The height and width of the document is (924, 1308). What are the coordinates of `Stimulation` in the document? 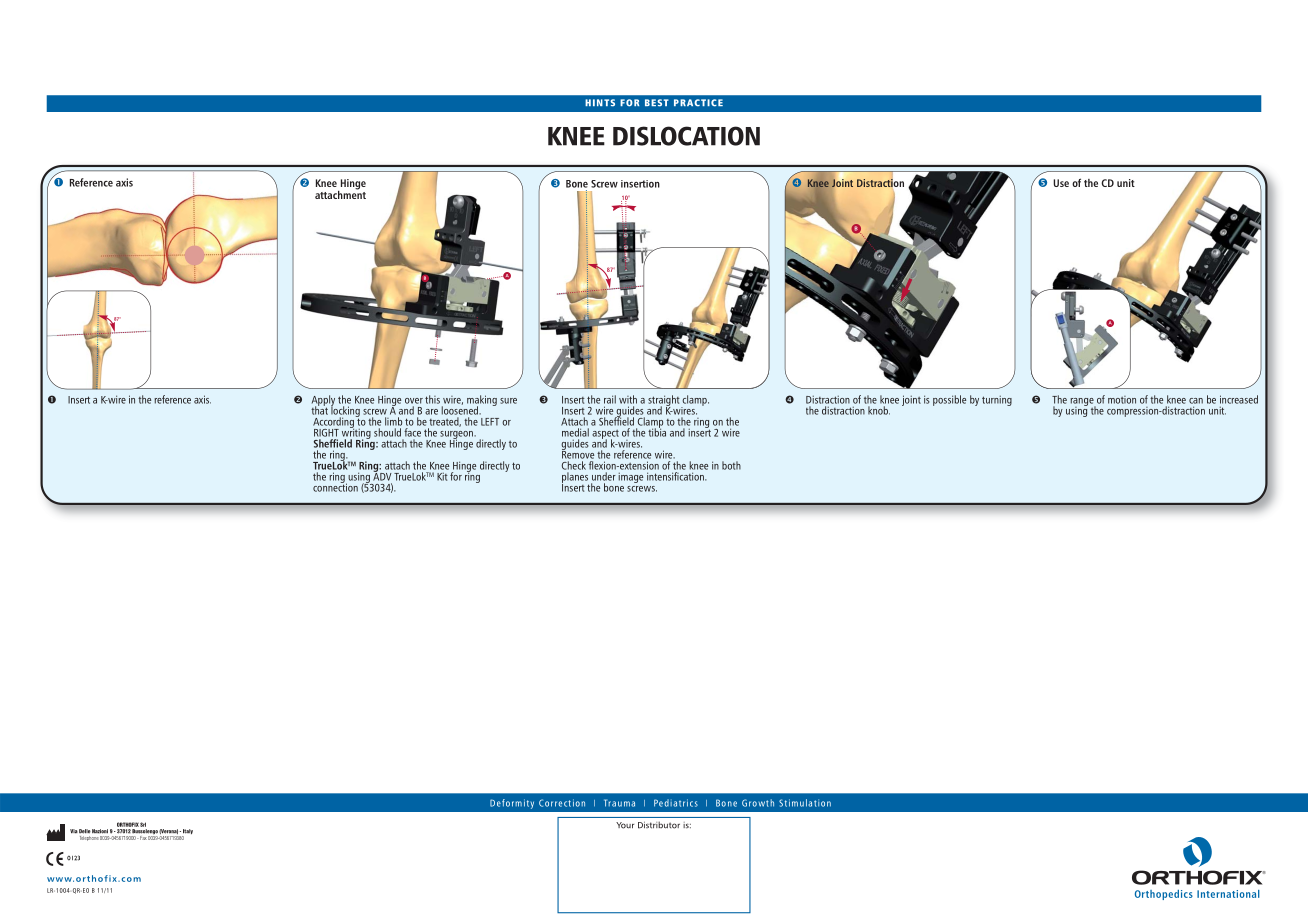 It's located at (805, 803).
